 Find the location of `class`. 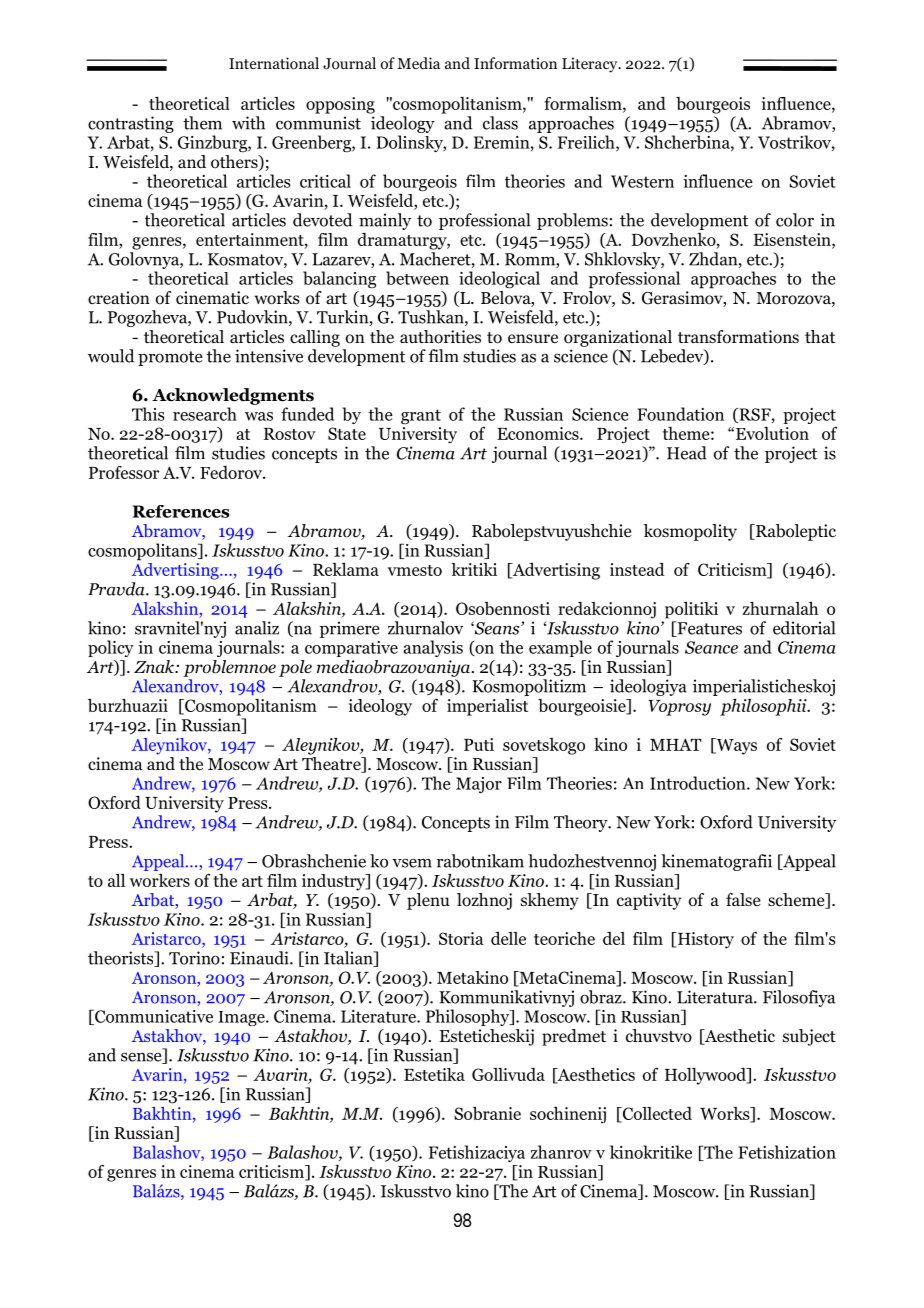

class is located at coordinates (500, 123).
